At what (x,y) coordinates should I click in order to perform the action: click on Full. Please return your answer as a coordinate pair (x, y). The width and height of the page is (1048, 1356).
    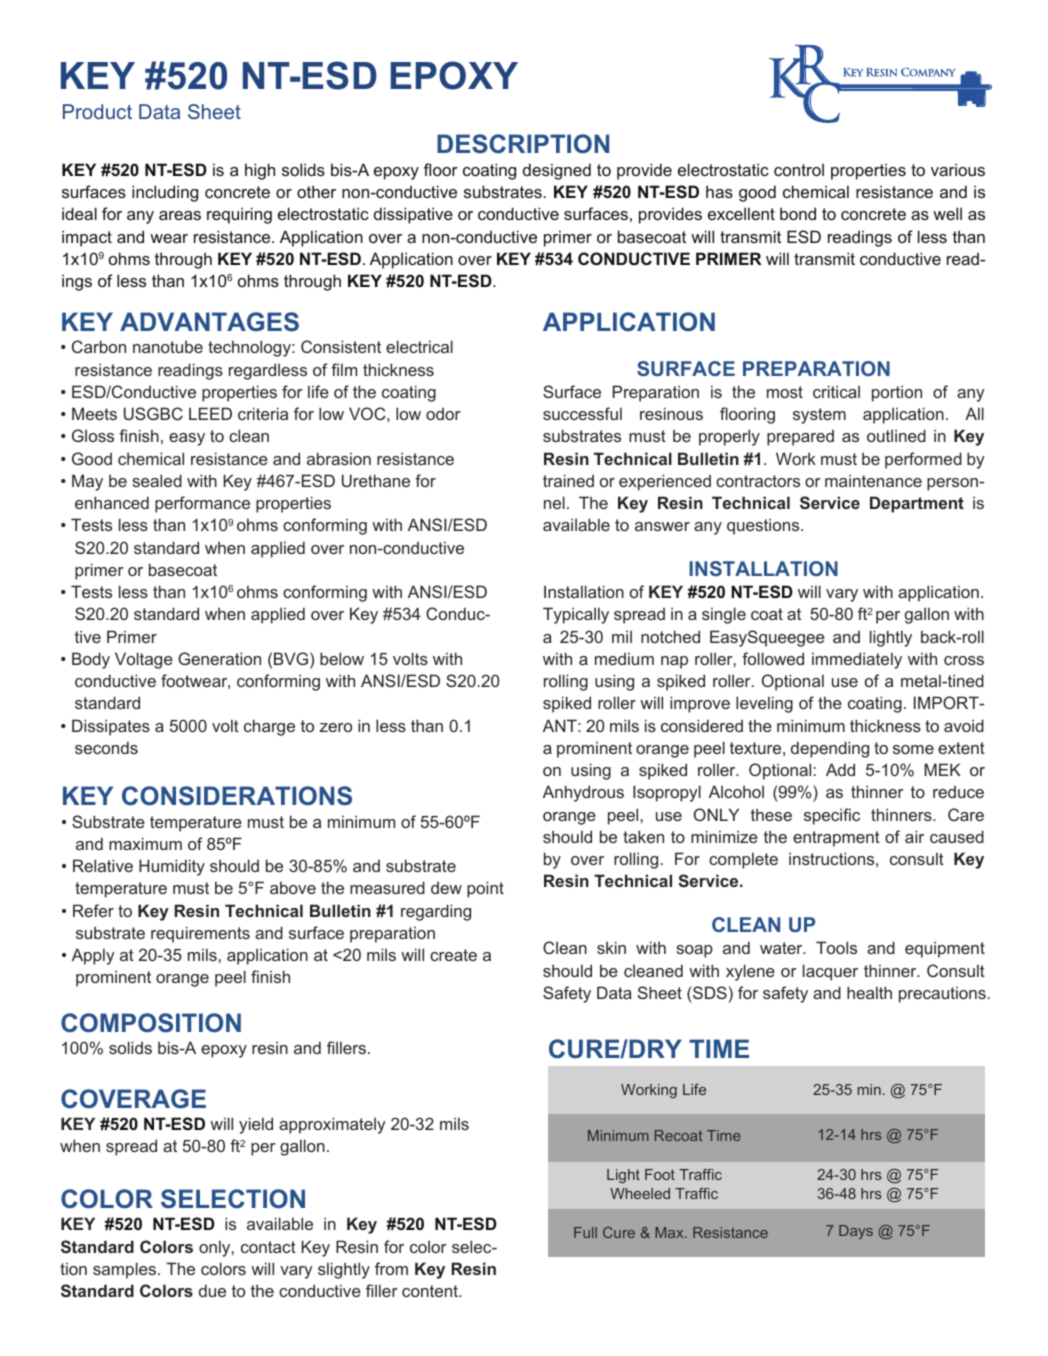
    Looking at the image, I should click on (585, 1232).
